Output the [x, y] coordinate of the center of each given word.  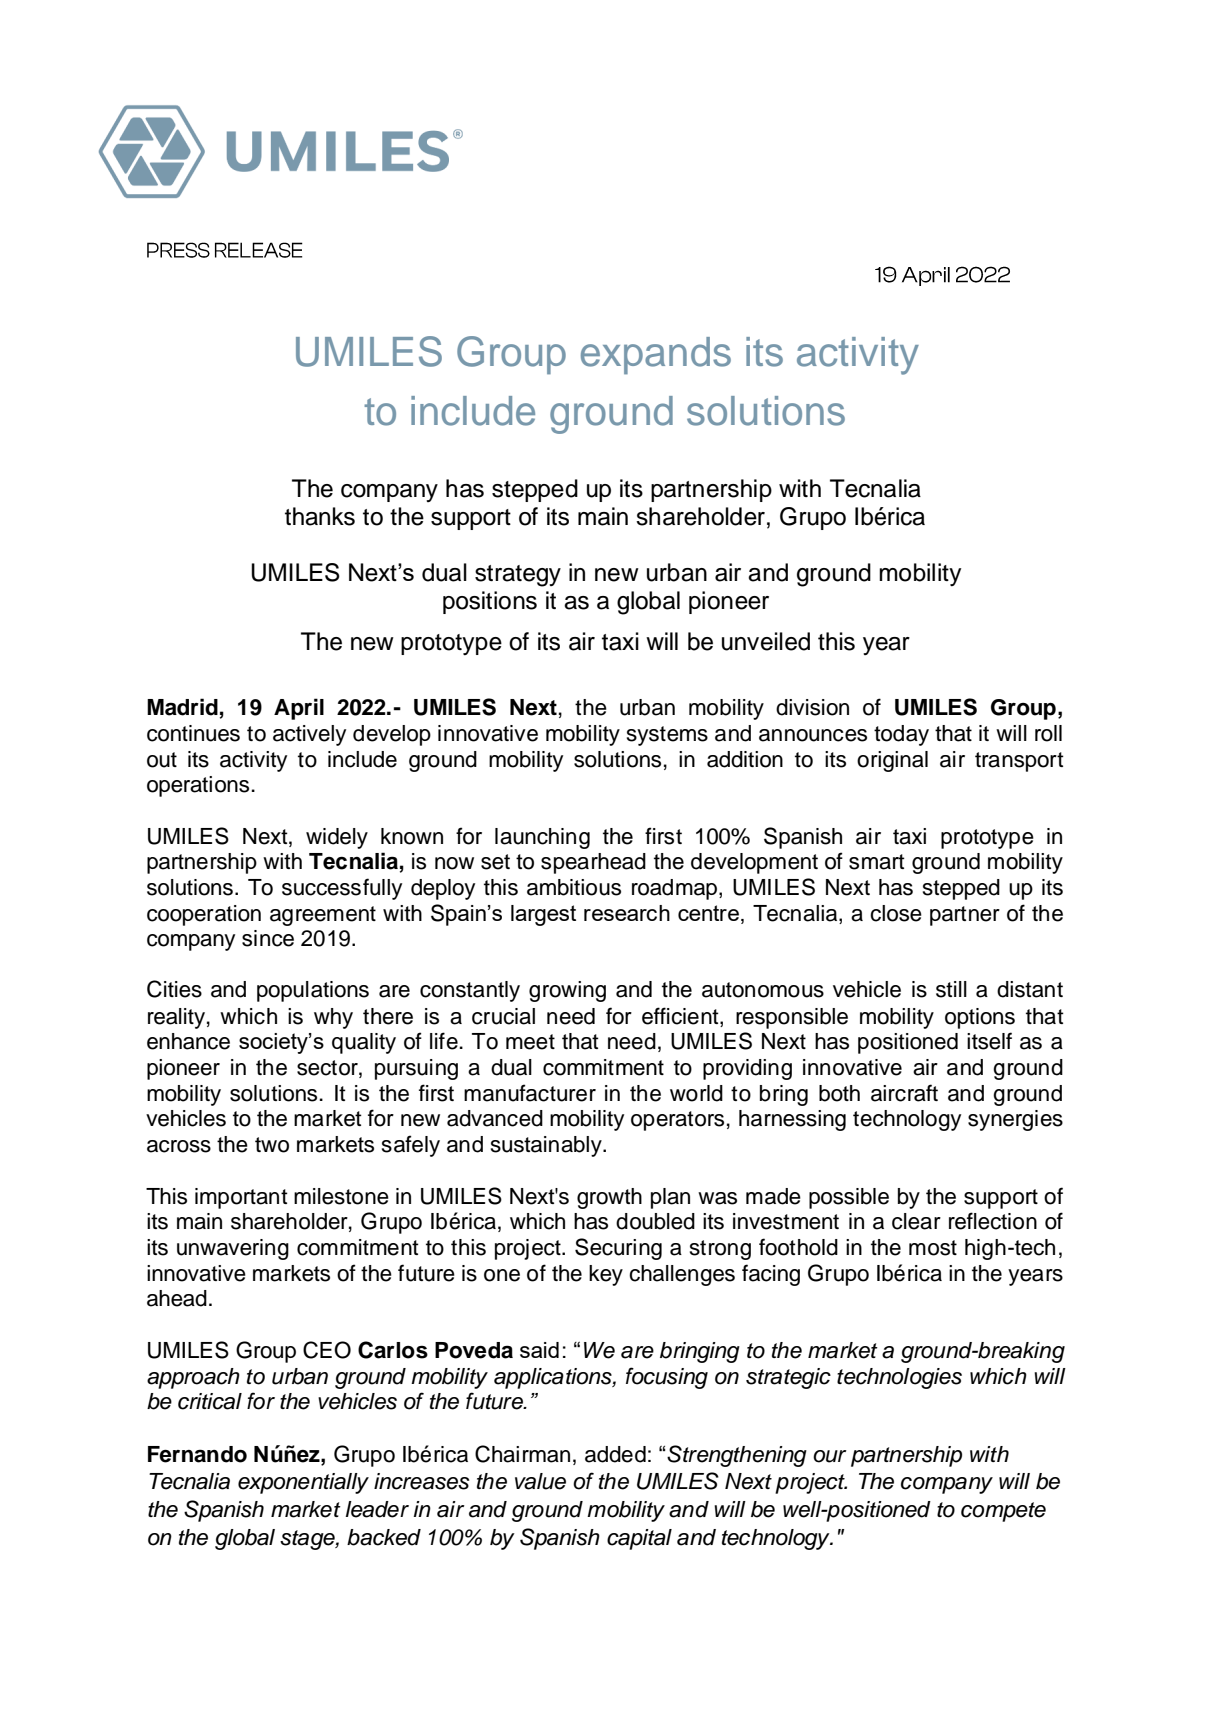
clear [916, 1221]
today [901, 735]
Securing [618, 1249]
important [241, 1198]
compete [1003, 1512]
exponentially [303, 1483]
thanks [320, 516]
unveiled [766, 641]
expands [656, 356]
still [951, 989]
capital [639, 1539]
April [299, 709]
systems [667, 736]
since [268, 938]
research [627, 913]
